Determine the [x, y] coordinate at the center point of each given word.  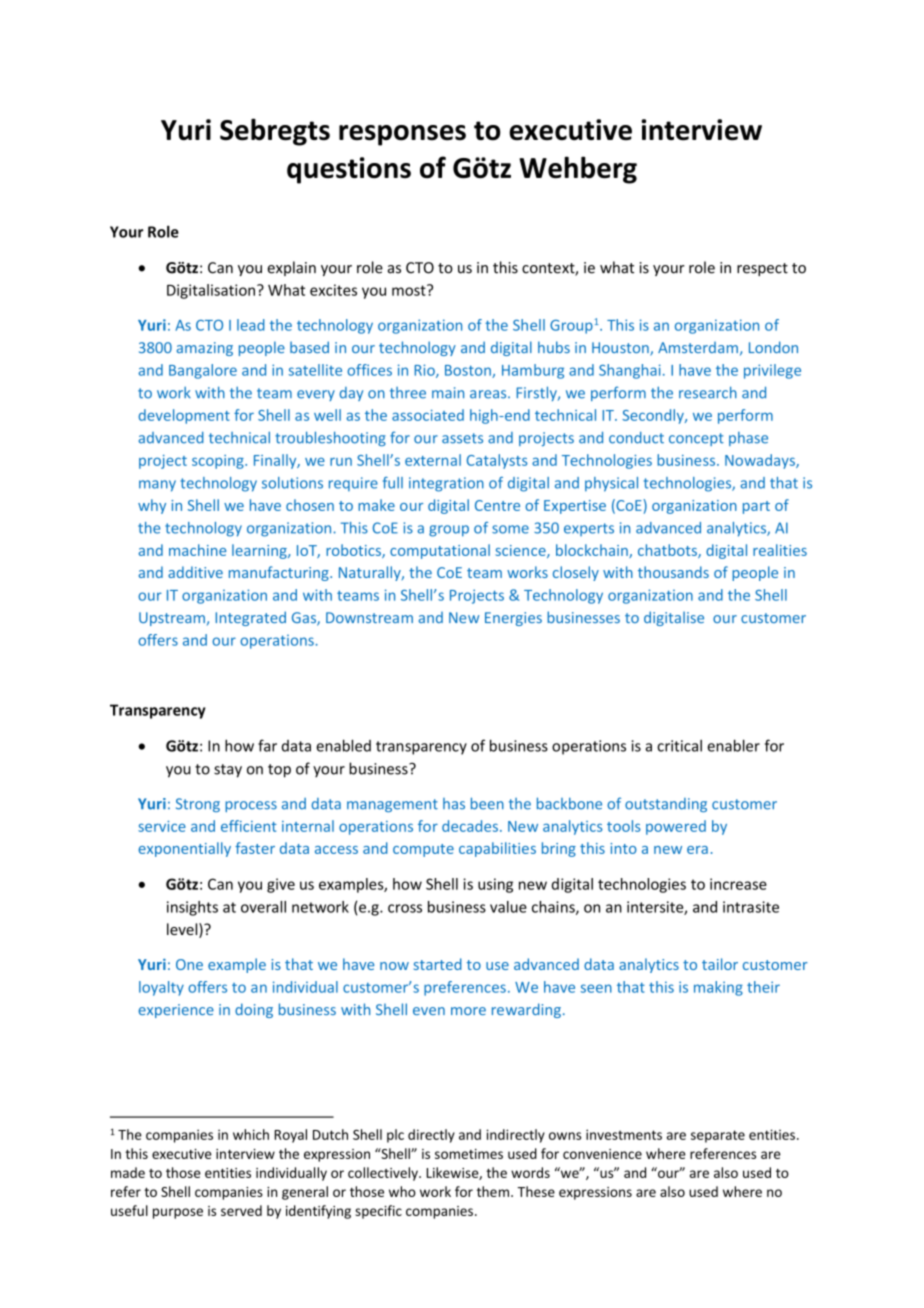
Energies [513, 619]
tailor [720, 964]
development [184, 416]
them [494, 1191]
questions [349, 170]
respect [762, 269]
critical [679, 746]
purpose [178, 1213]
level [183, 930]
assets [462, 438]
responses [402, 135]
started [438, 964]
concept [696, 439]
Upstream [172, 619]
